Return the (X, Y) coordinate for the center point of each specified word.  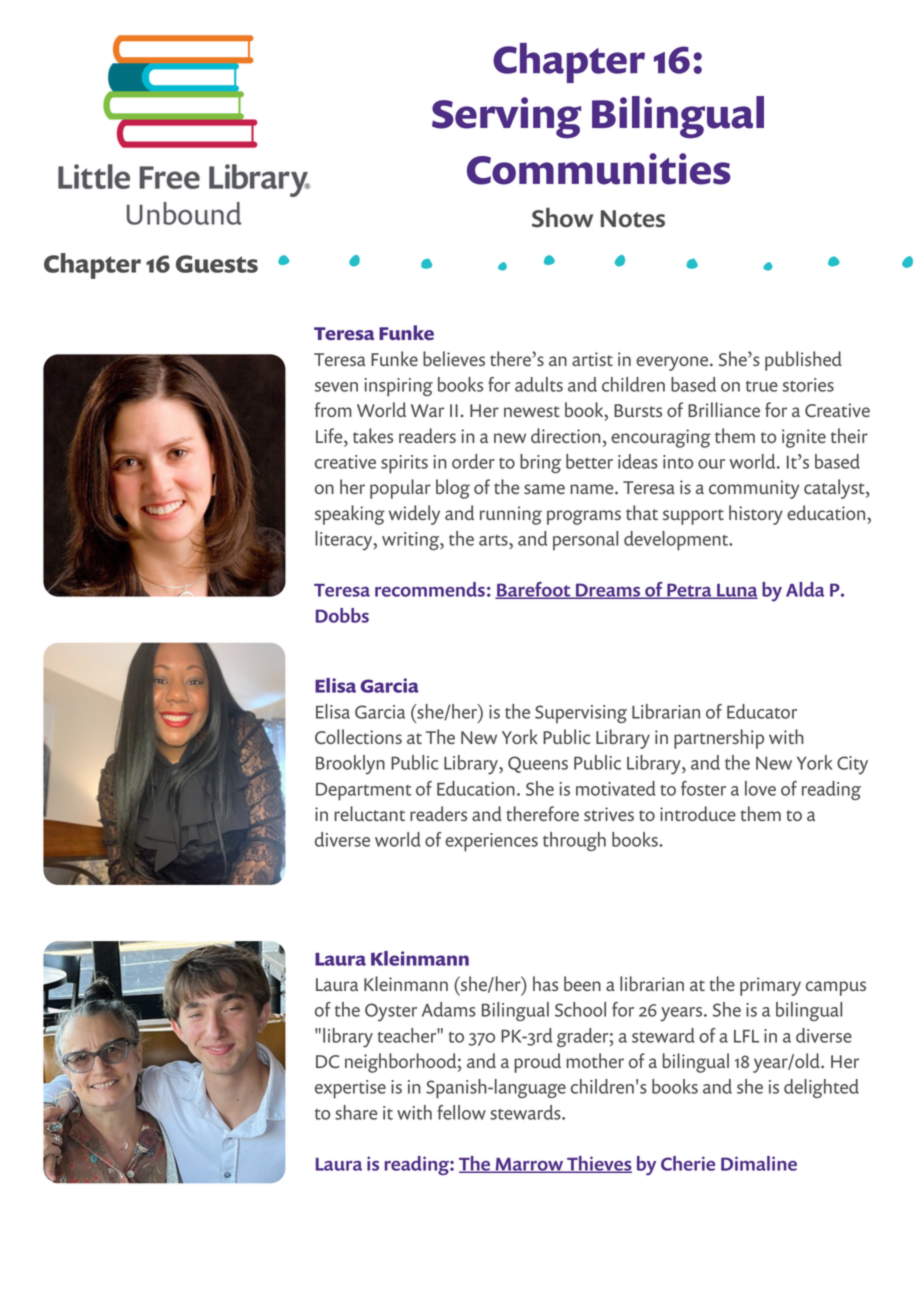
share (356, 1112)
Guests (217, 264)
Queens (538, 764)
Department (363, 791)
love (760, 788)
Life (330, 435)
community (754, 489)
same (544, 489)
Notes (633, 219)
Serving (506, 118)
